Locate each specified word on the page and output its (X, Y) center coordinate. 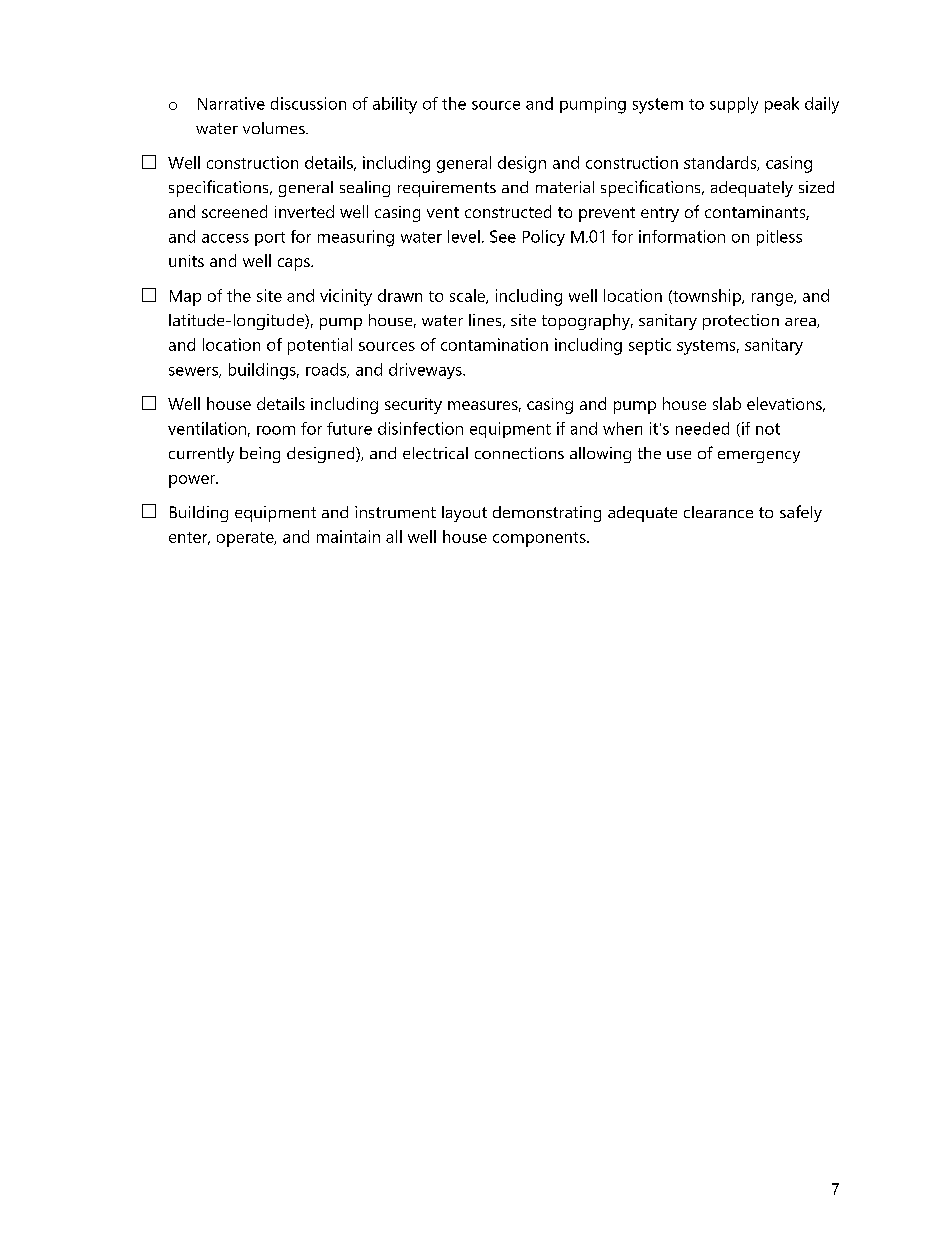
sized (816, 187)
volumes (275, 128)
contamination (494, 344)
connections (519, 453)
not (768, 429)
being (260, 455)
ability (395, 105)
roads (327, 370)
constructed (508, 211)
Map (185, 298)
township (707, 297)
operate (246, 539)
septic (650, 346)
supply (734, 105)
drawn (400, 295)
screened (234, 211)
